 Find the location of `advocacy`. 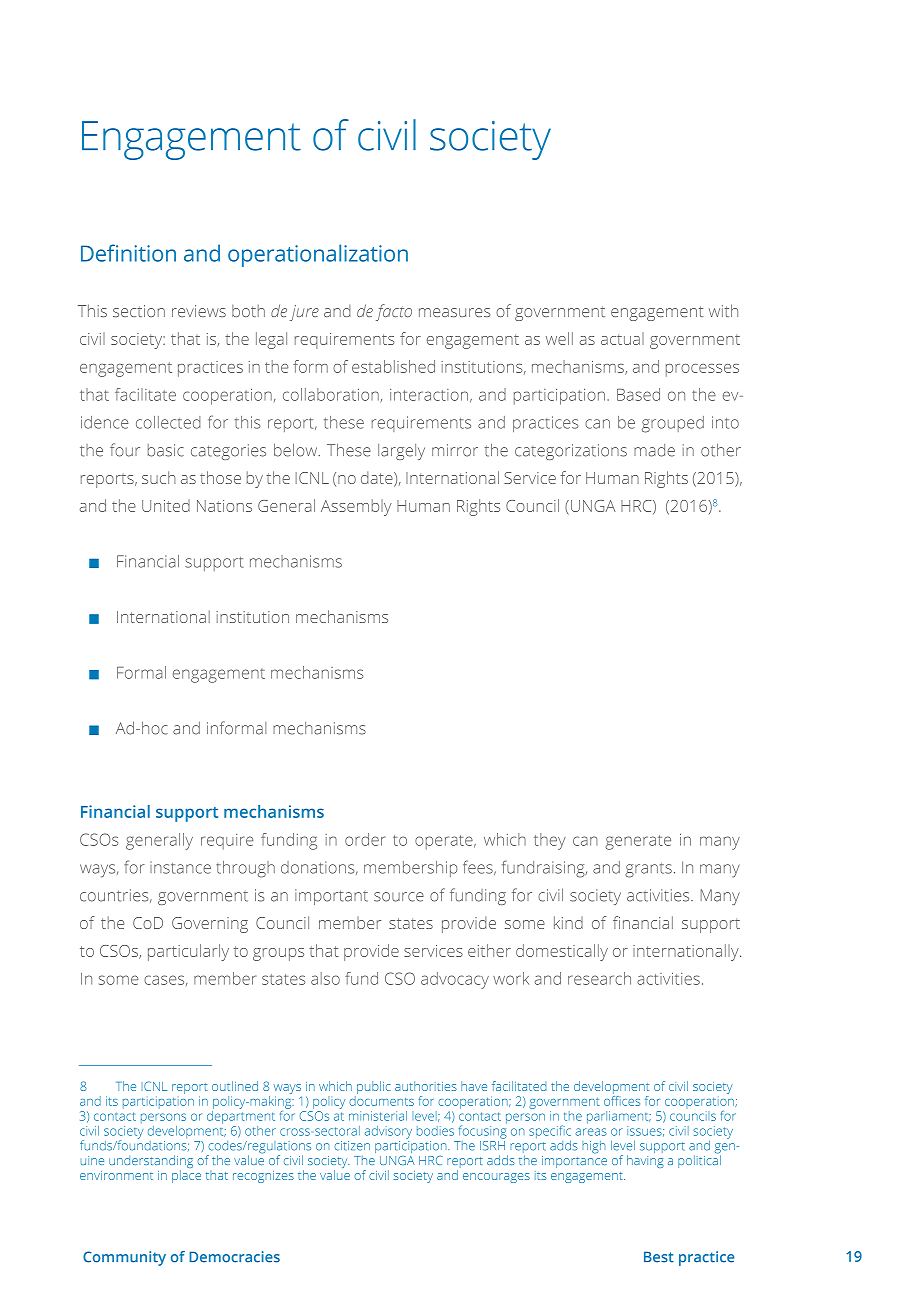

advocacy is located at coordinates (455, 980).
